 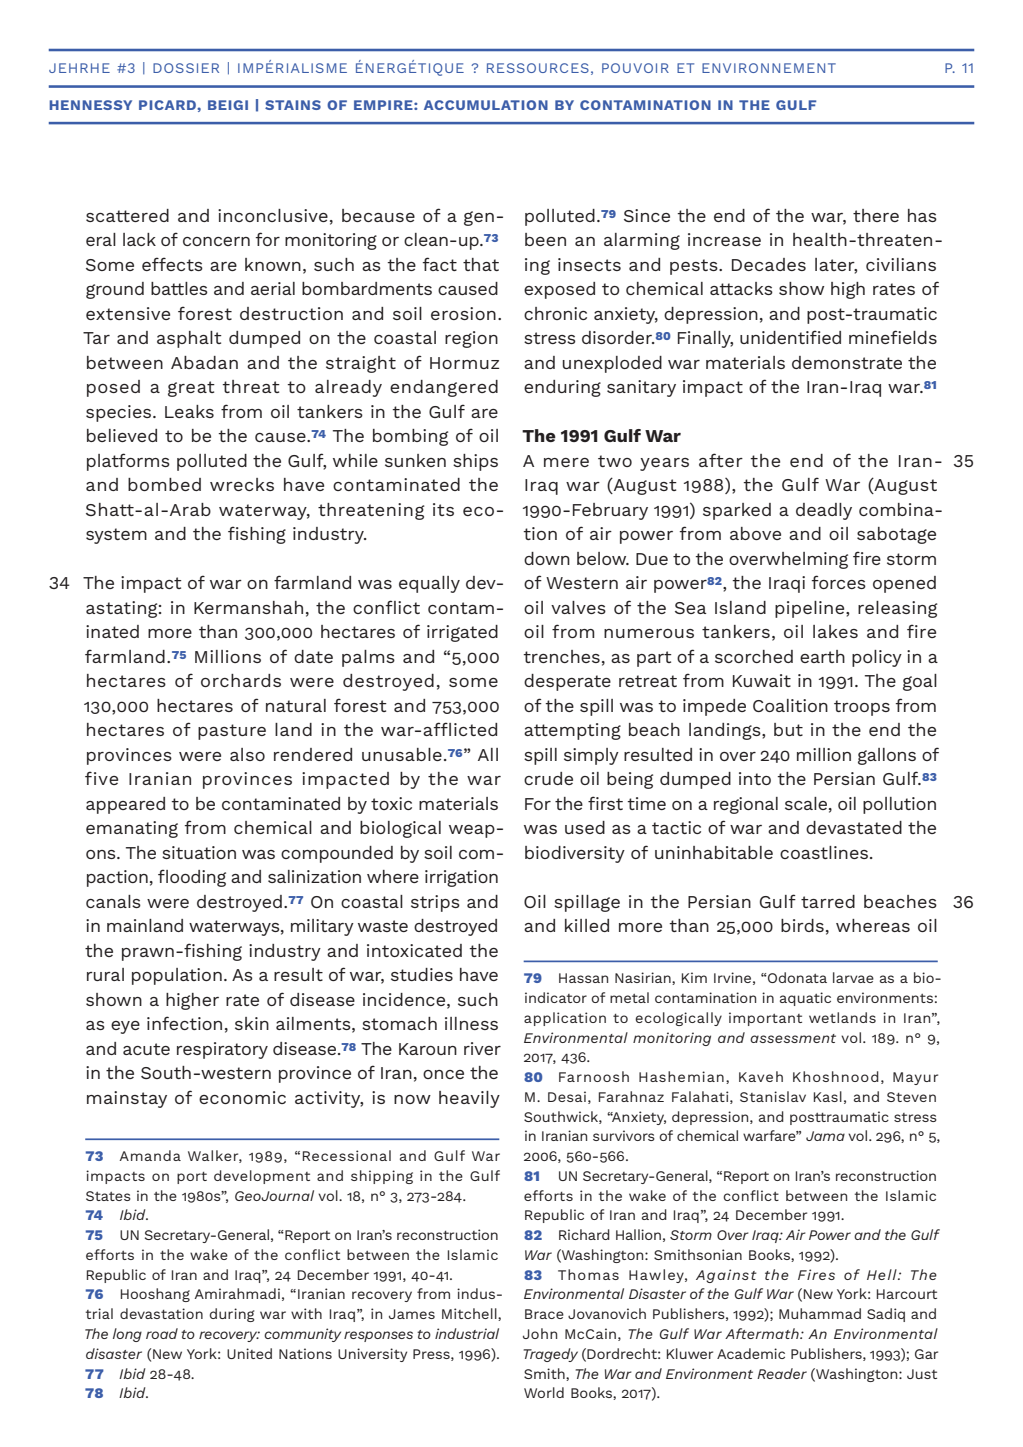 I want to click on road, so click(x=162, y=1333).
